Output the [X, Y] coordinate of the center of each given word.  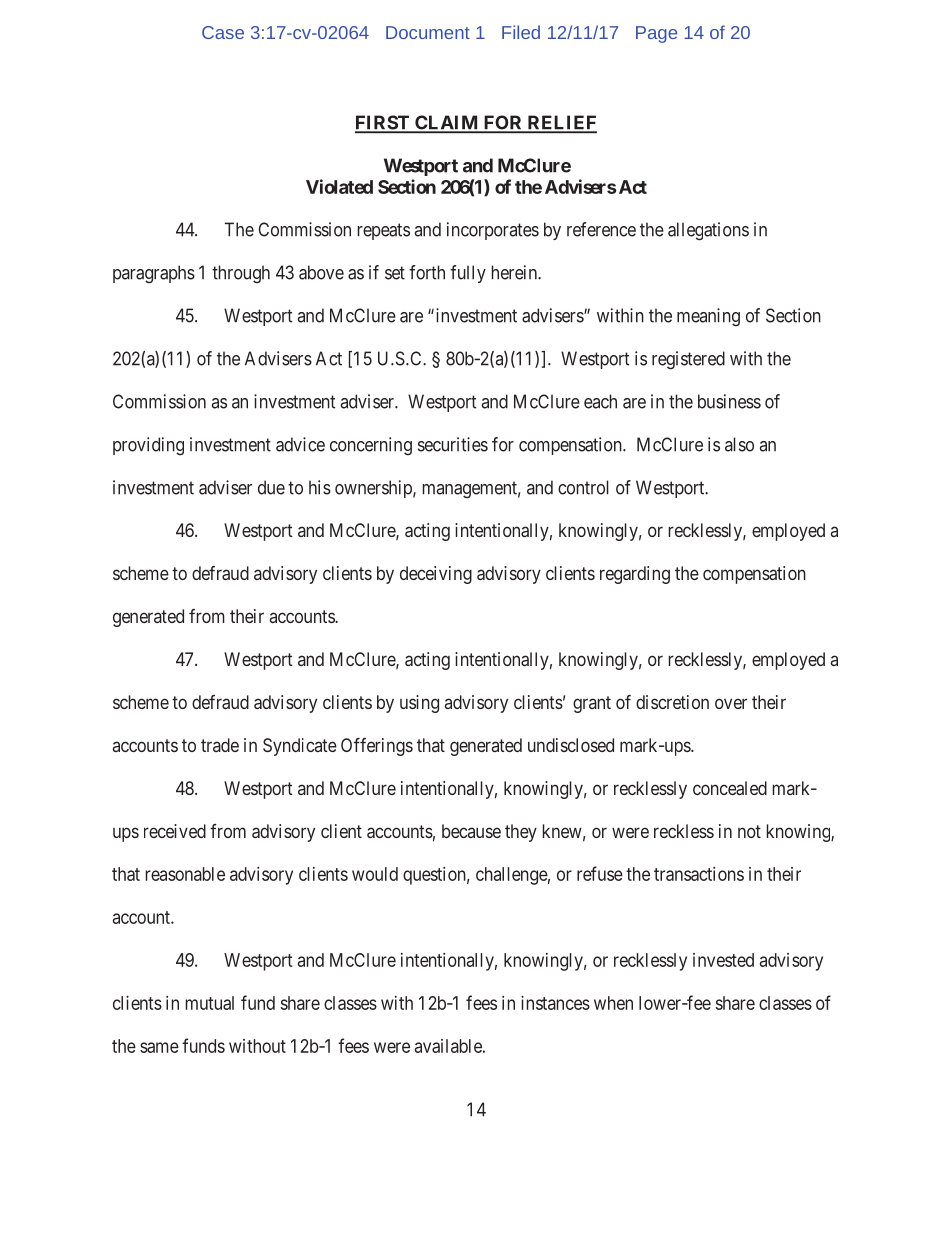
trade [220, 745]
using [419, 704]
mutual [210, 1003]
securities [453, 444]
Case [223, 32]
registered [688, 360]
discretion [672, 702]
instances [555, 1003]
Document [428, 32]
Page [656, 34]
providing [148, 446]
